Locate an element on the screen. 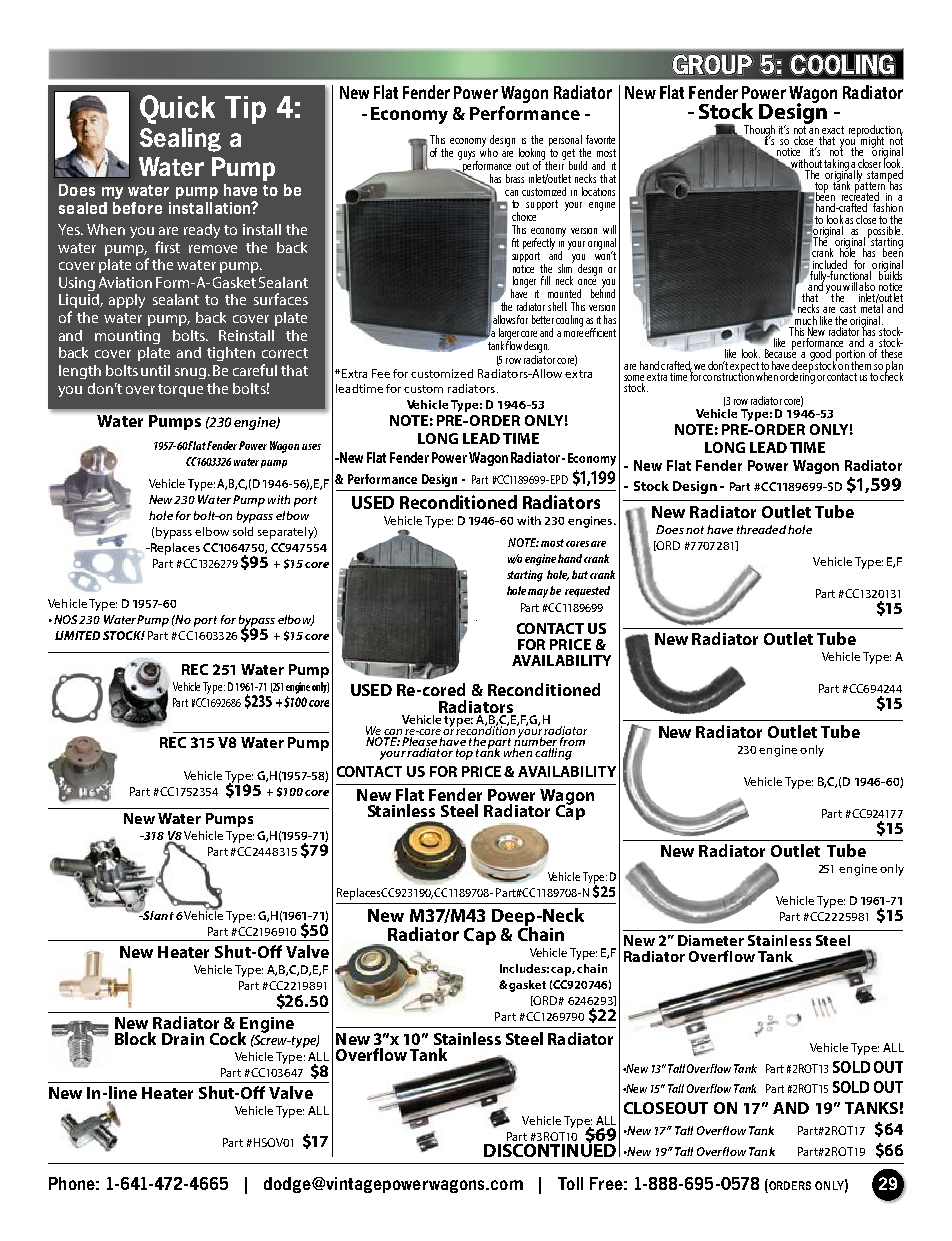 This screenshot has width=952, height=1241. Drain is located at coordinates (183, 1039).
